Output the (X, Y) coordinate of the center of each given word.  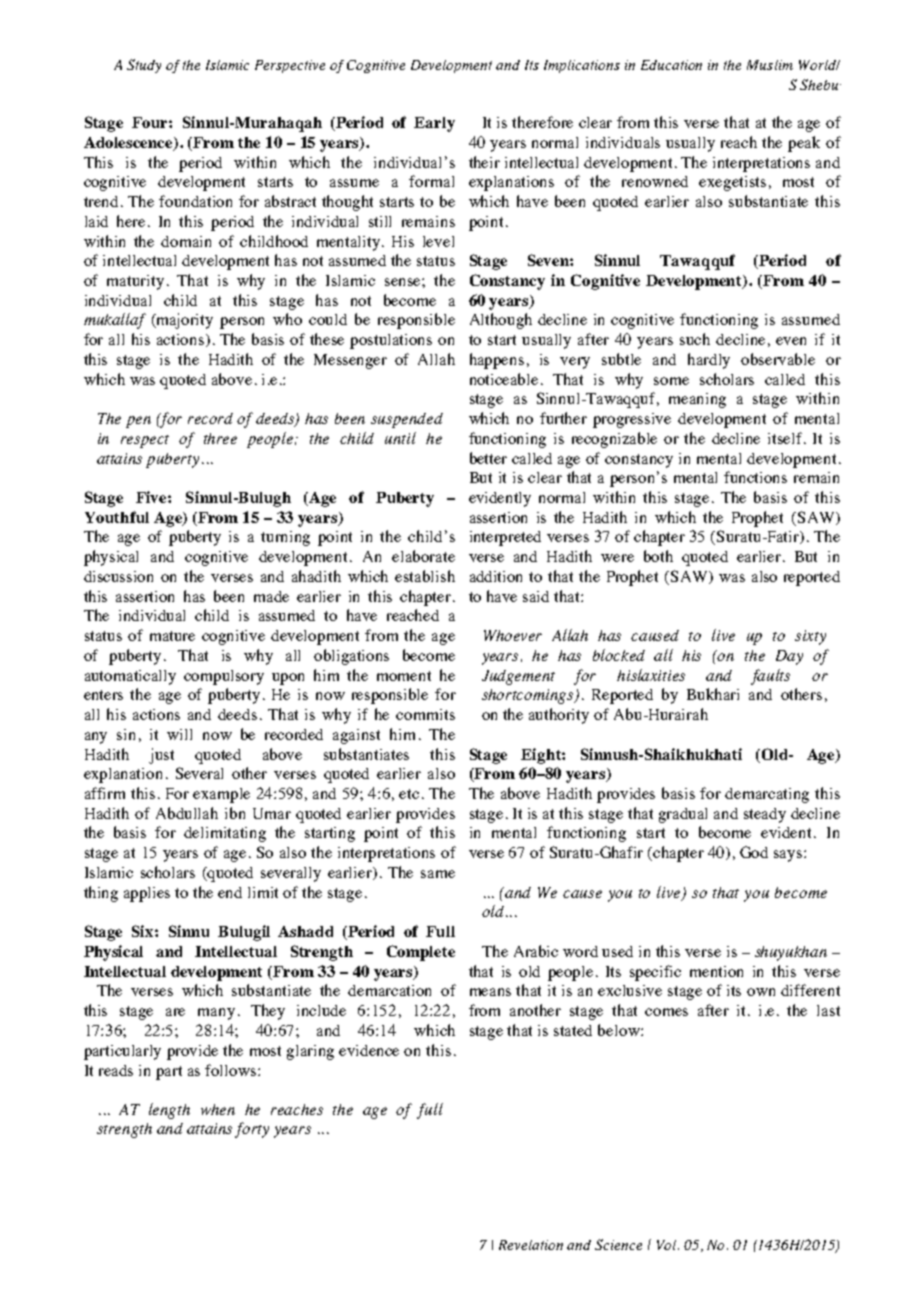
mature (172, 636)
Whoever (513, 635)
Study (144, 66)
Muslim (770, 65)
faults (770, 677)
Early (434, 124)
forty (252, 1130)
